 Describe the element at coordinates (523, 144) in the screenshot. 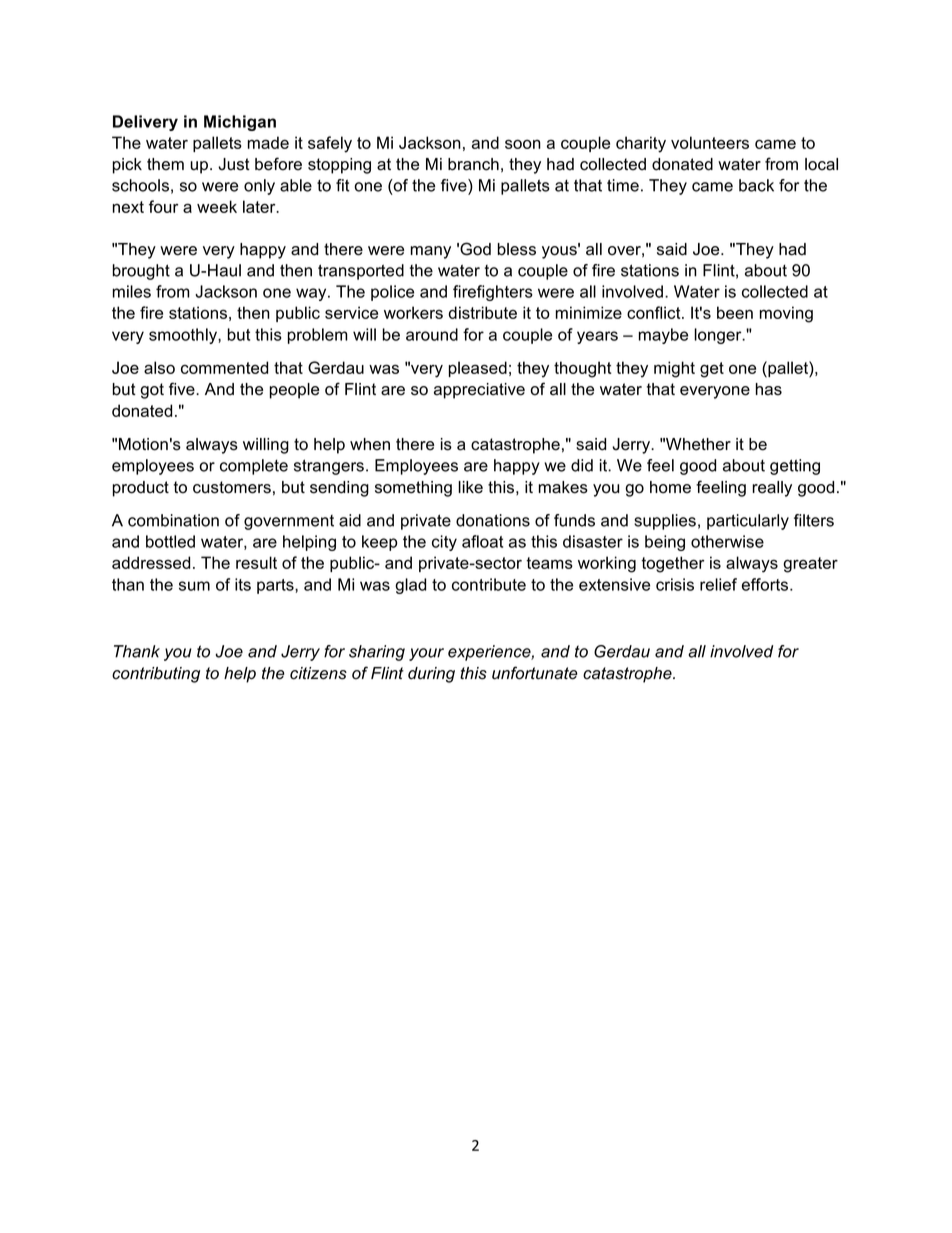

I see `soon` at that location.
